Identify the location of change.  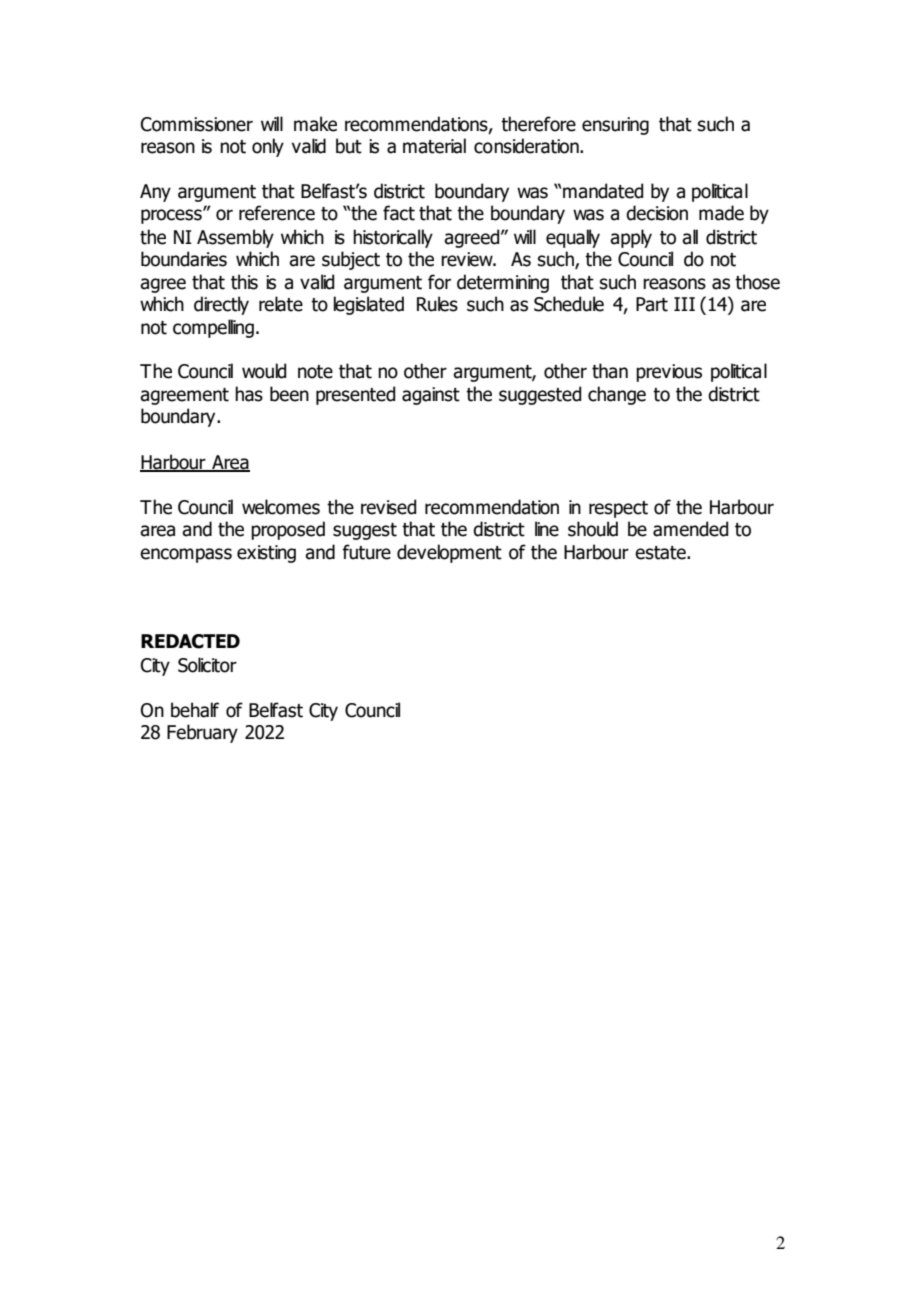
(617, 395).
